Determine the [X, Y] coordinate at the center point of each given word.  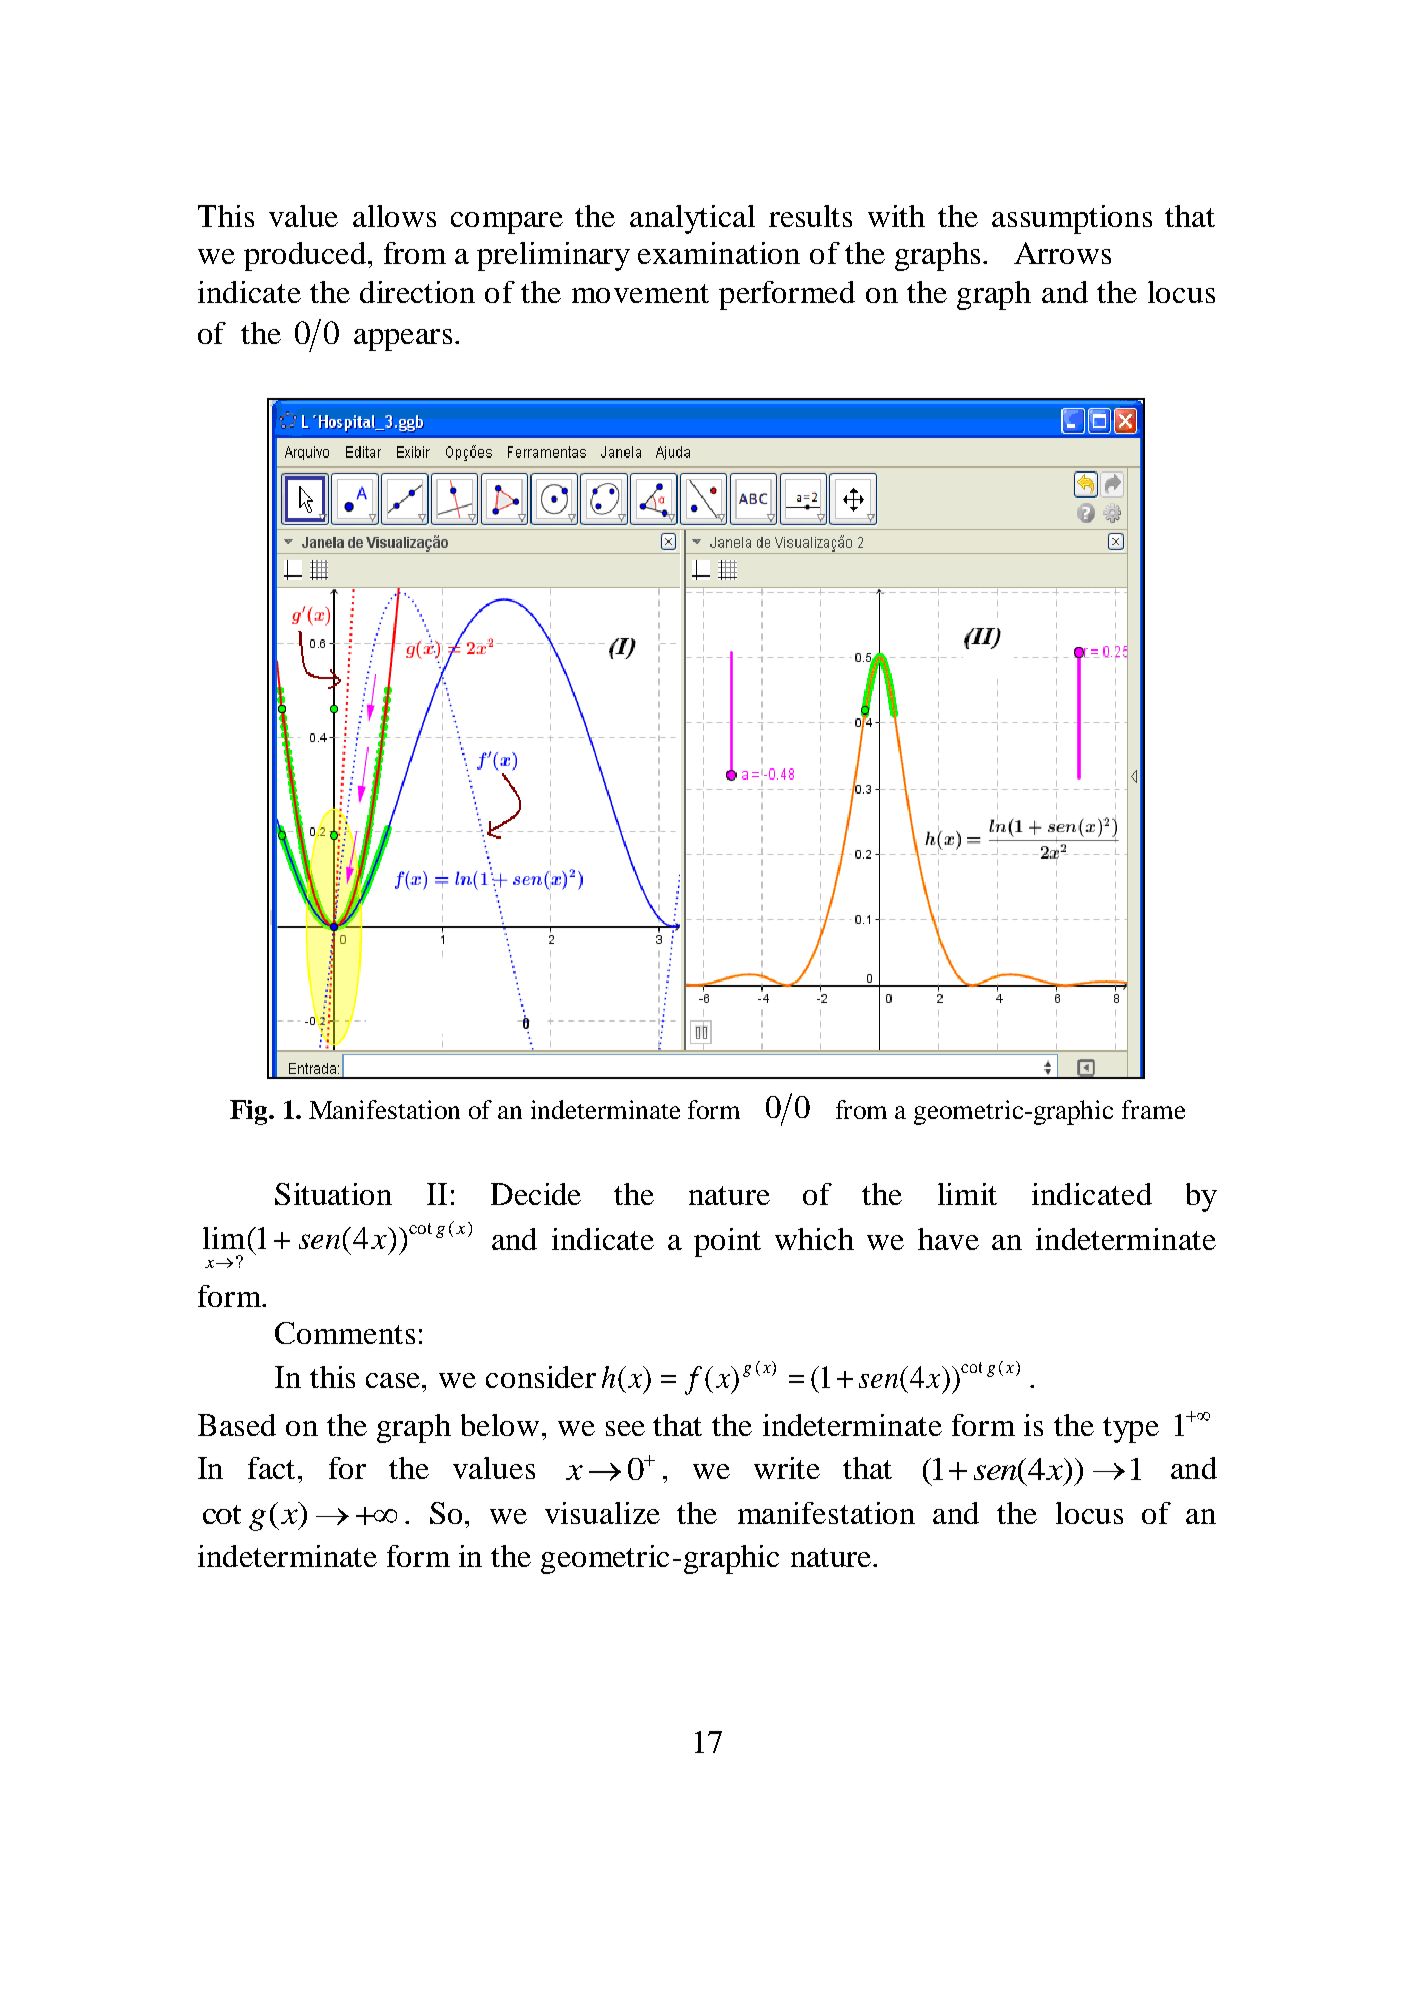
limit [967, 1194]
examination [719, 253]
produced [305, 256]
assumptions [1072, 219]
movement [640, 293]
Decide [536, 1194]
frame [1153, 1109]
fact [273, 1468]
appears [403, 340]
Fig [250, 1112]
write [787, 1468]
